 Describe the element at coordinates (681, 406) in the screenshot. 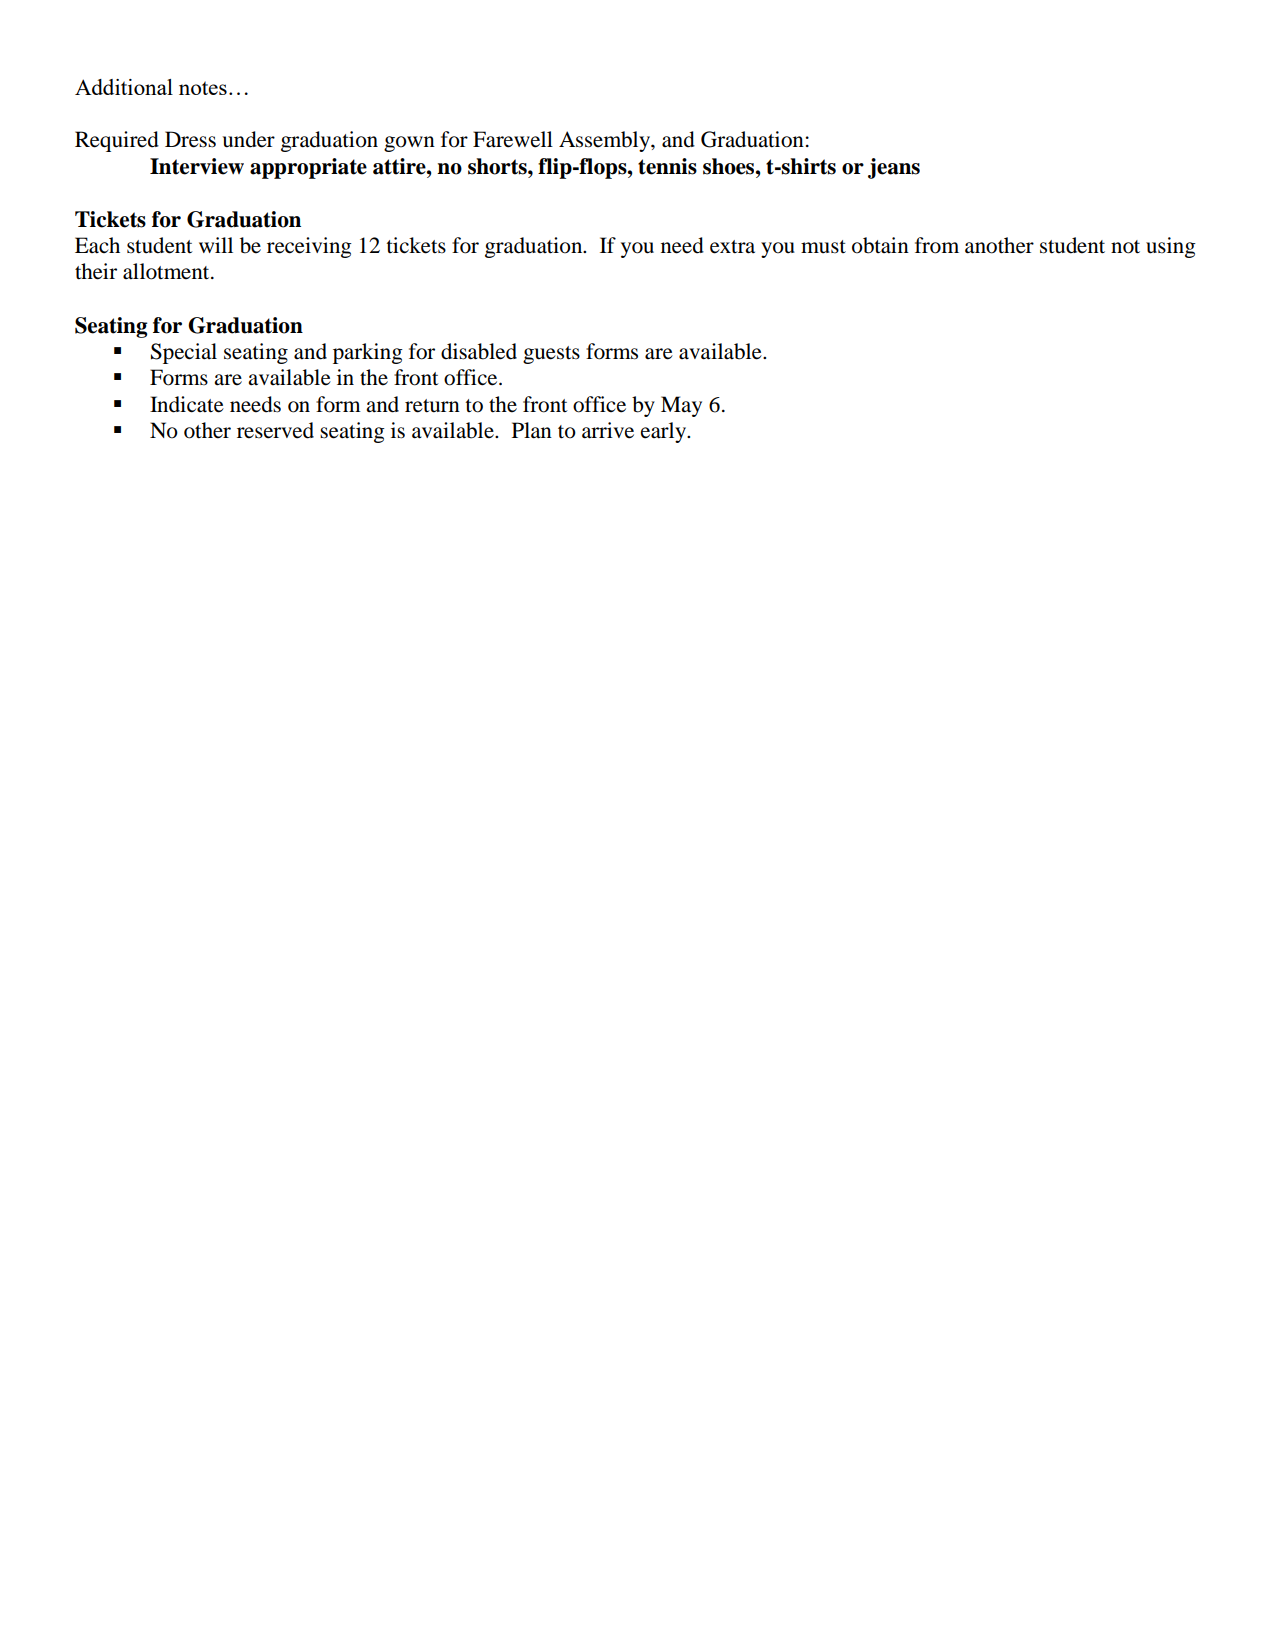

I see `May` at that location.
